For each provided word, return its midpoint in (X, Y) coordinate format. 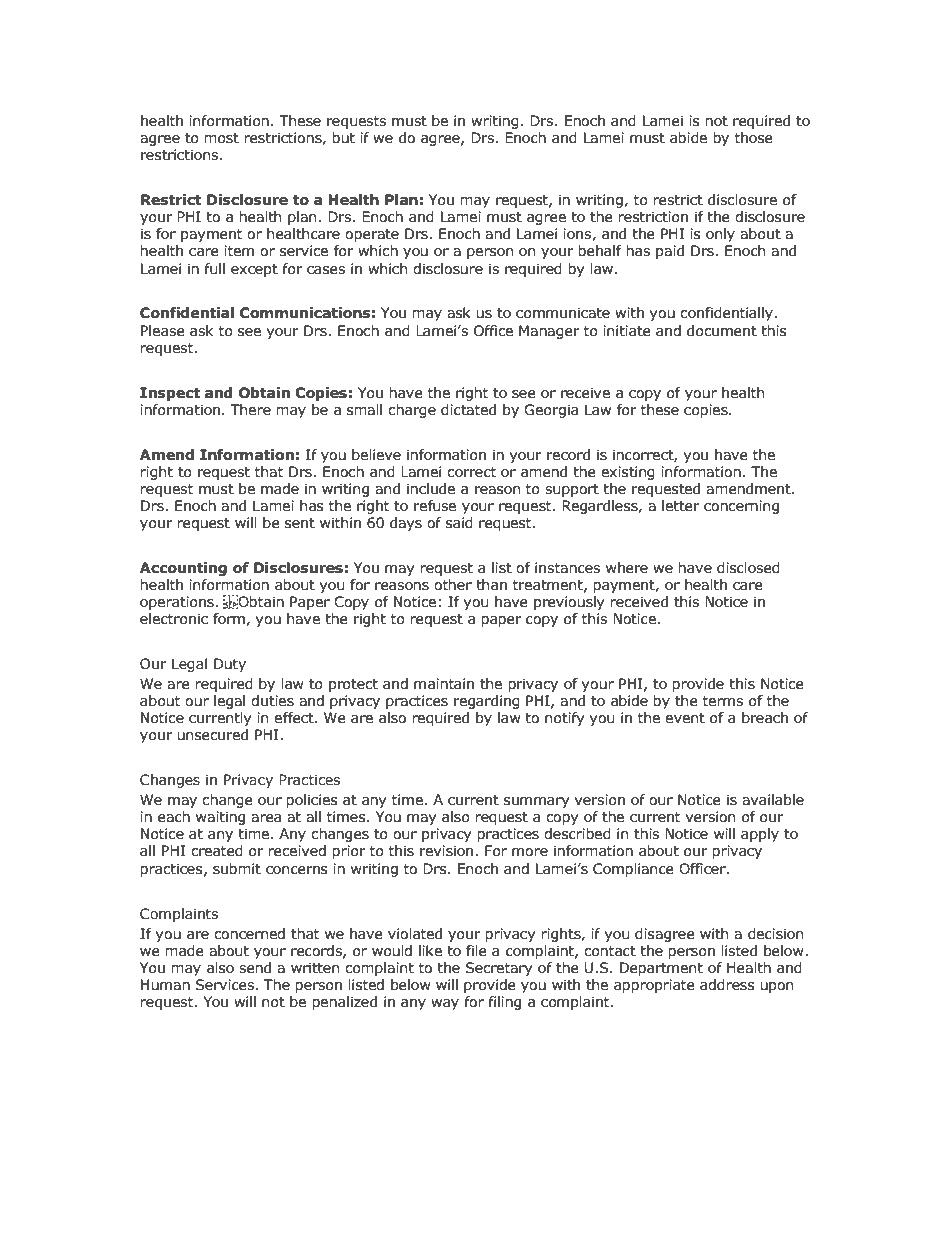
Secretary (498, 969)
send (255, 968)
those (754, 138)
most (222, 138)
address (727, 985)
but (344, 138)
